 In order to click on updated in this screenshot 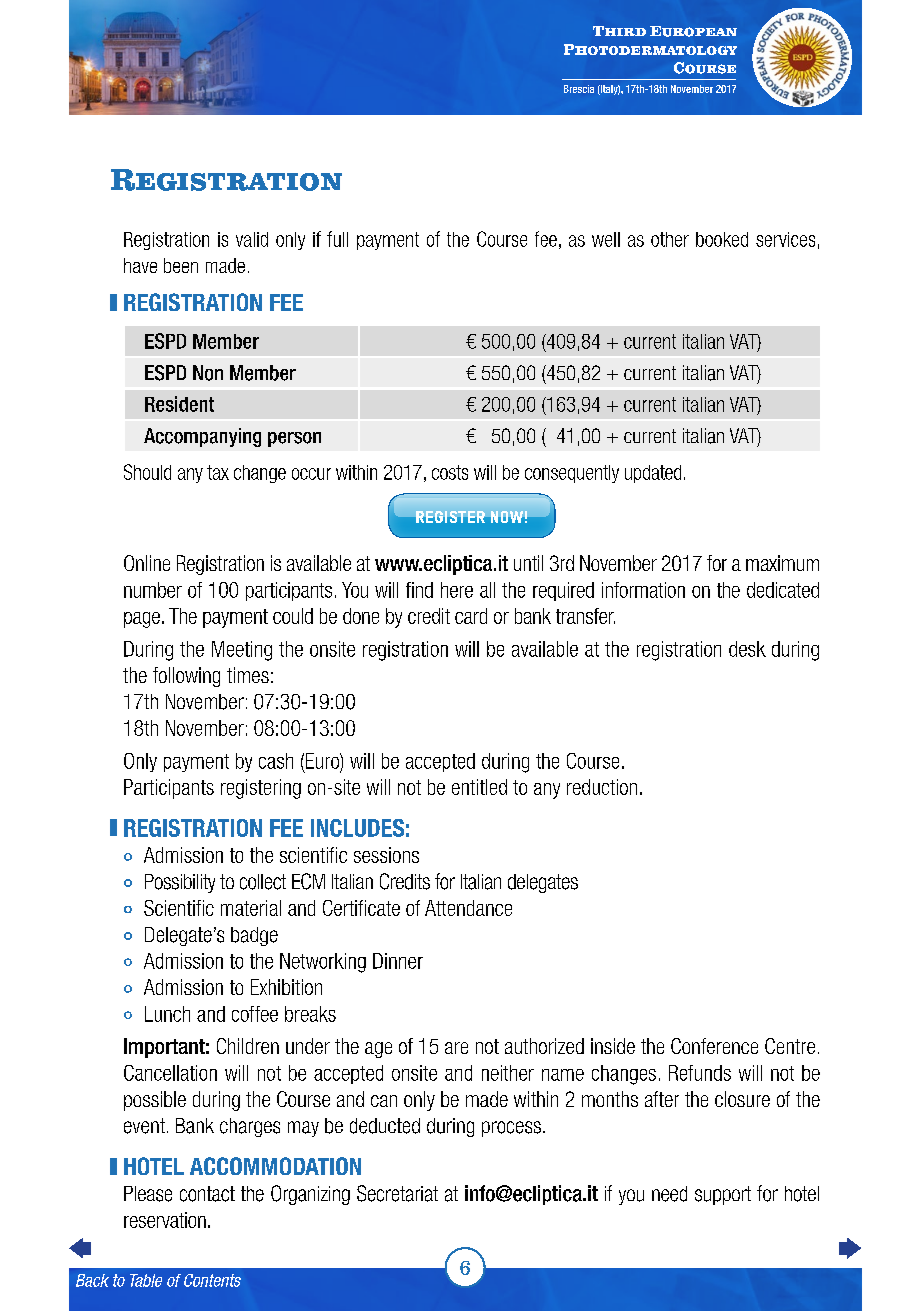, I will do `click(653, 474)`.
